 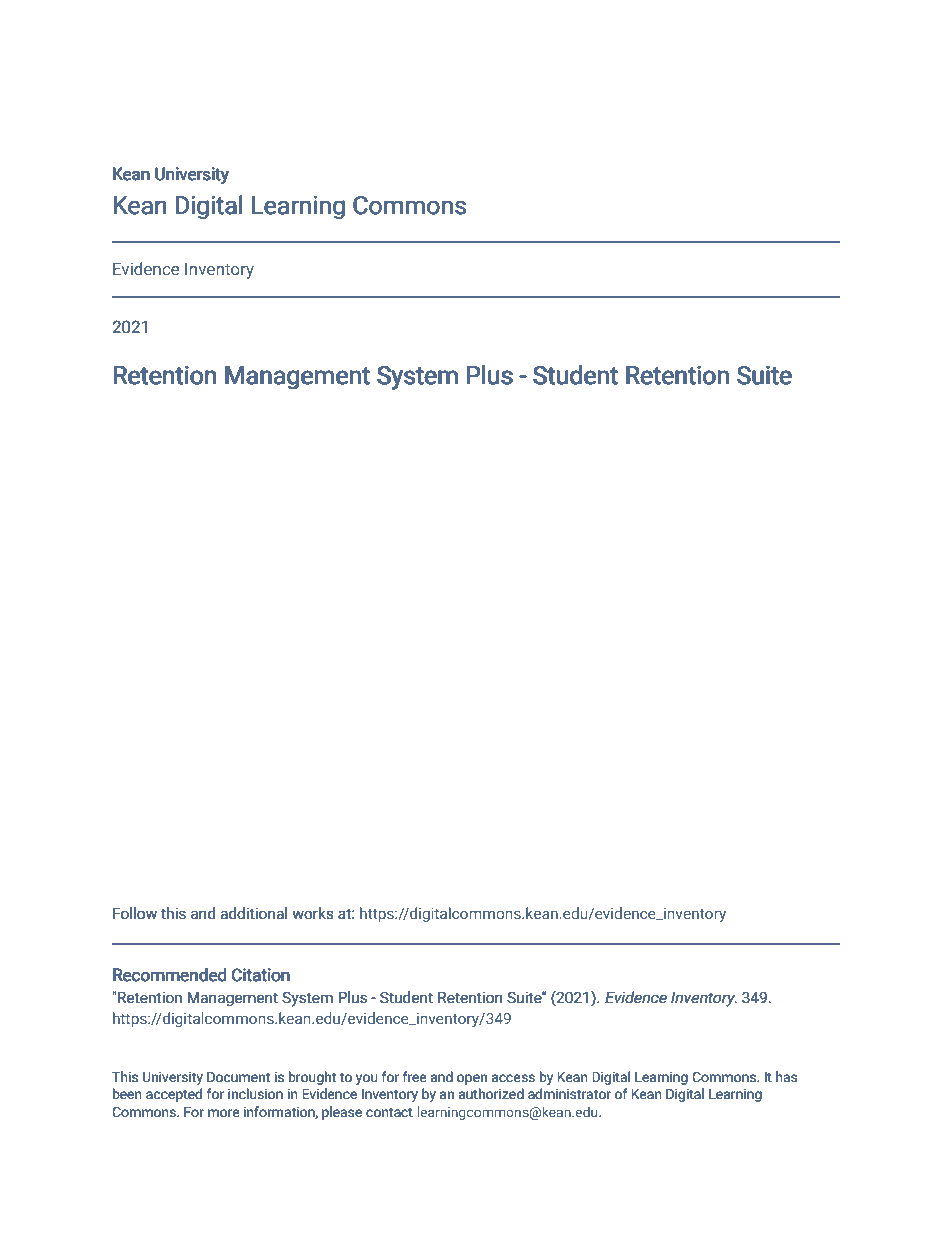 What do you see at coordinates (238, 1077) in the page?
I see `Document` at bounding box center [238, 1077].
